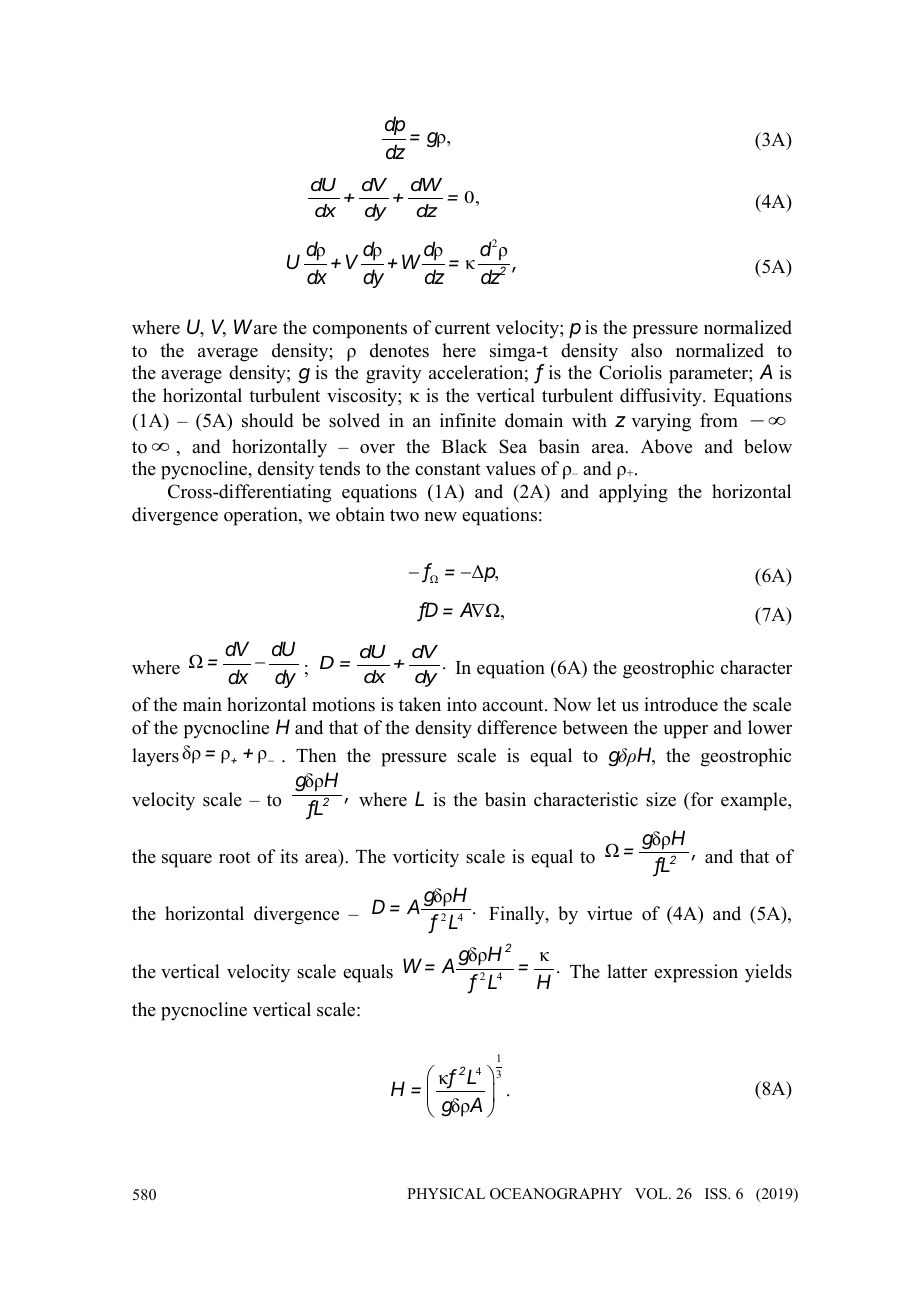  I want to click on should, so click(268, 420).
